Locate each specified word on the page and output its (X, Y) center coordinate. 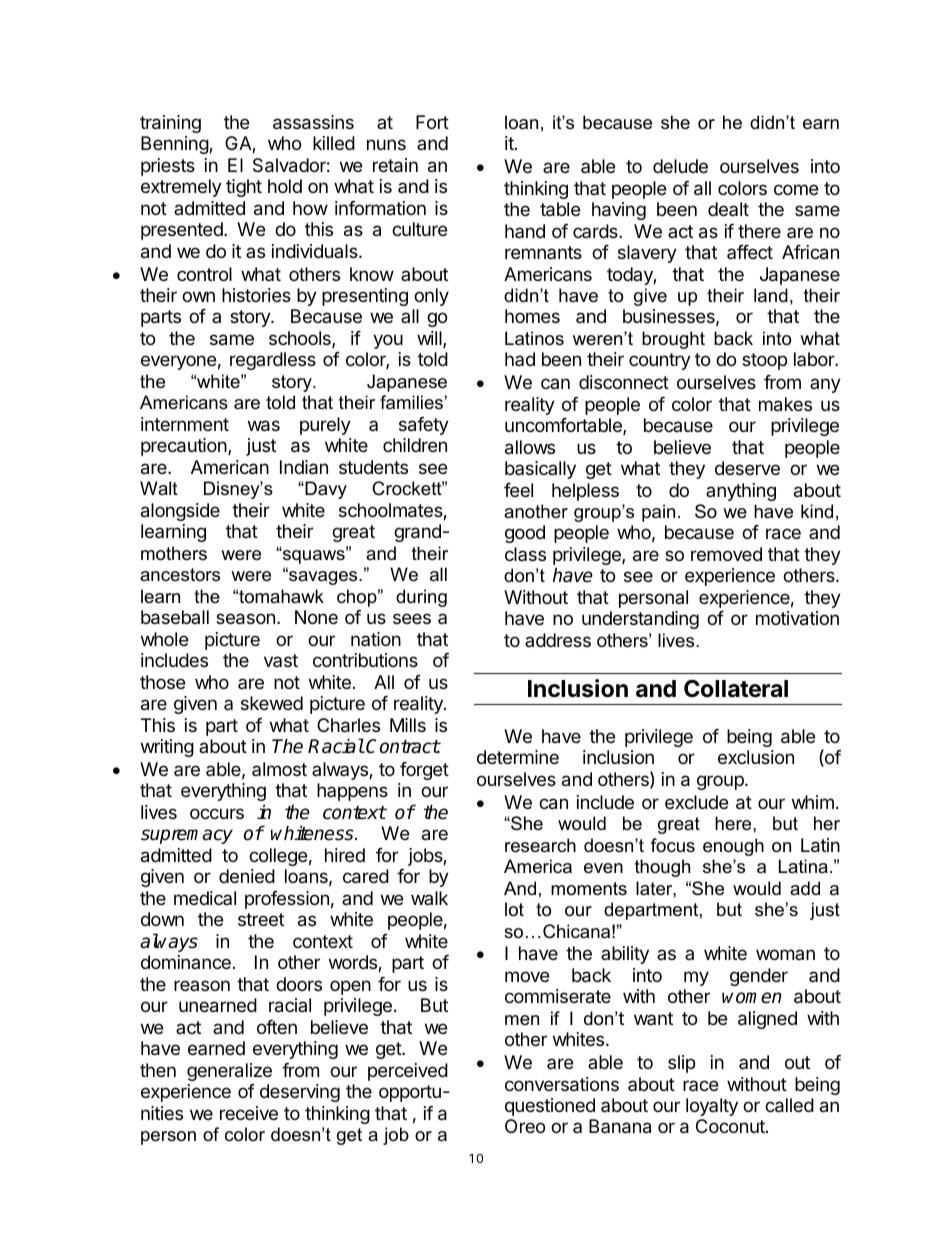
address (558, 640)
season (245, 619)
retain (395, 165)
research (540, 845)
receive (249, 1113)
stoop (764, 361)
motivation (797, 618)
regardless (273, 361)
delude (680, 166)
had (520, 359)
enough (733, 847)
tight (244, 188)
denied (247, 876)
